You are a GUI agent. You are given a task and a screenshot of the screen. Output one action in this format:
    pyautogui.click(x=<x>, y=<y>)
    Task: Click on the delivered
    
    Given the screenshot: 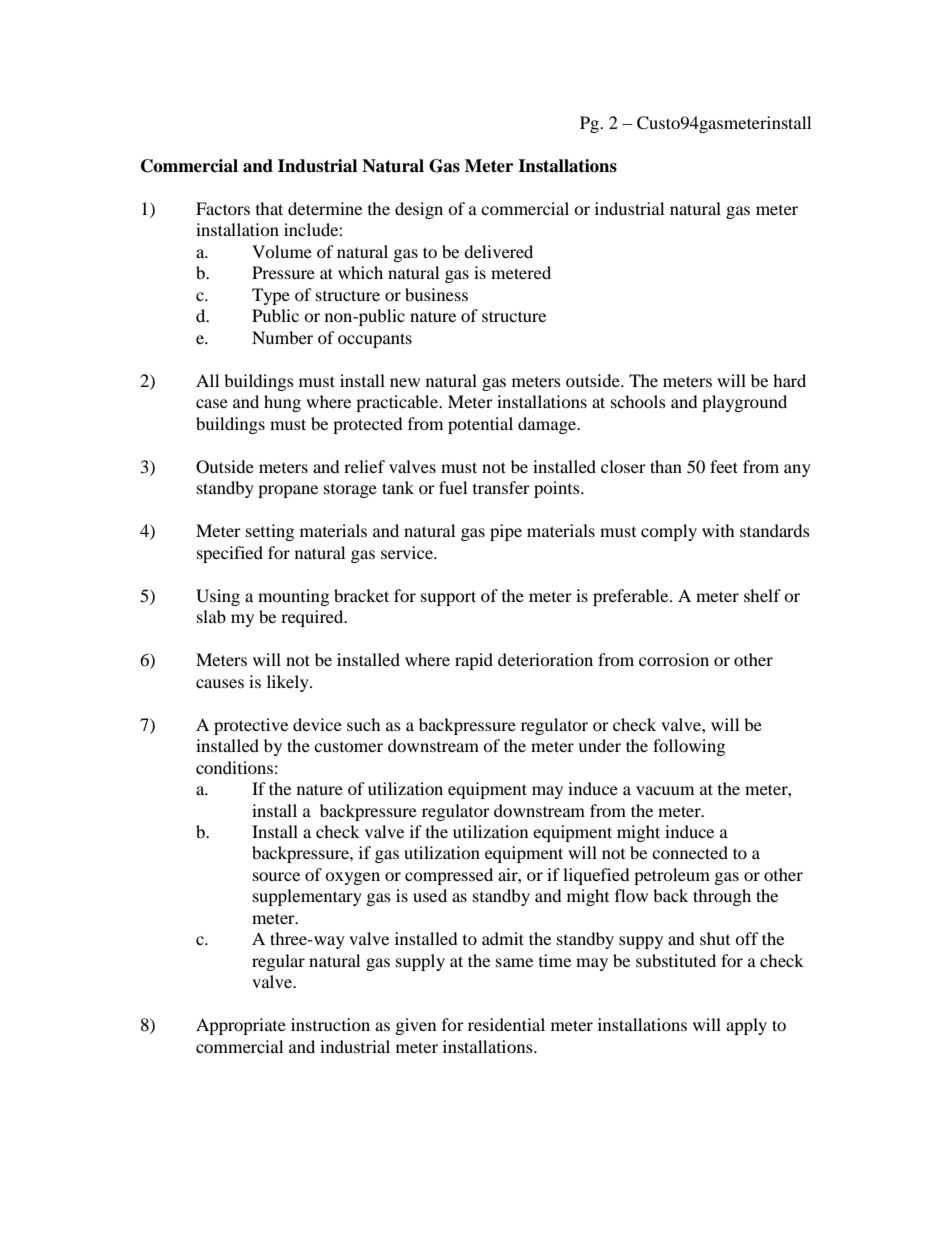 What is the action you would take?
    pyautogui.click(x=498, y=251)
